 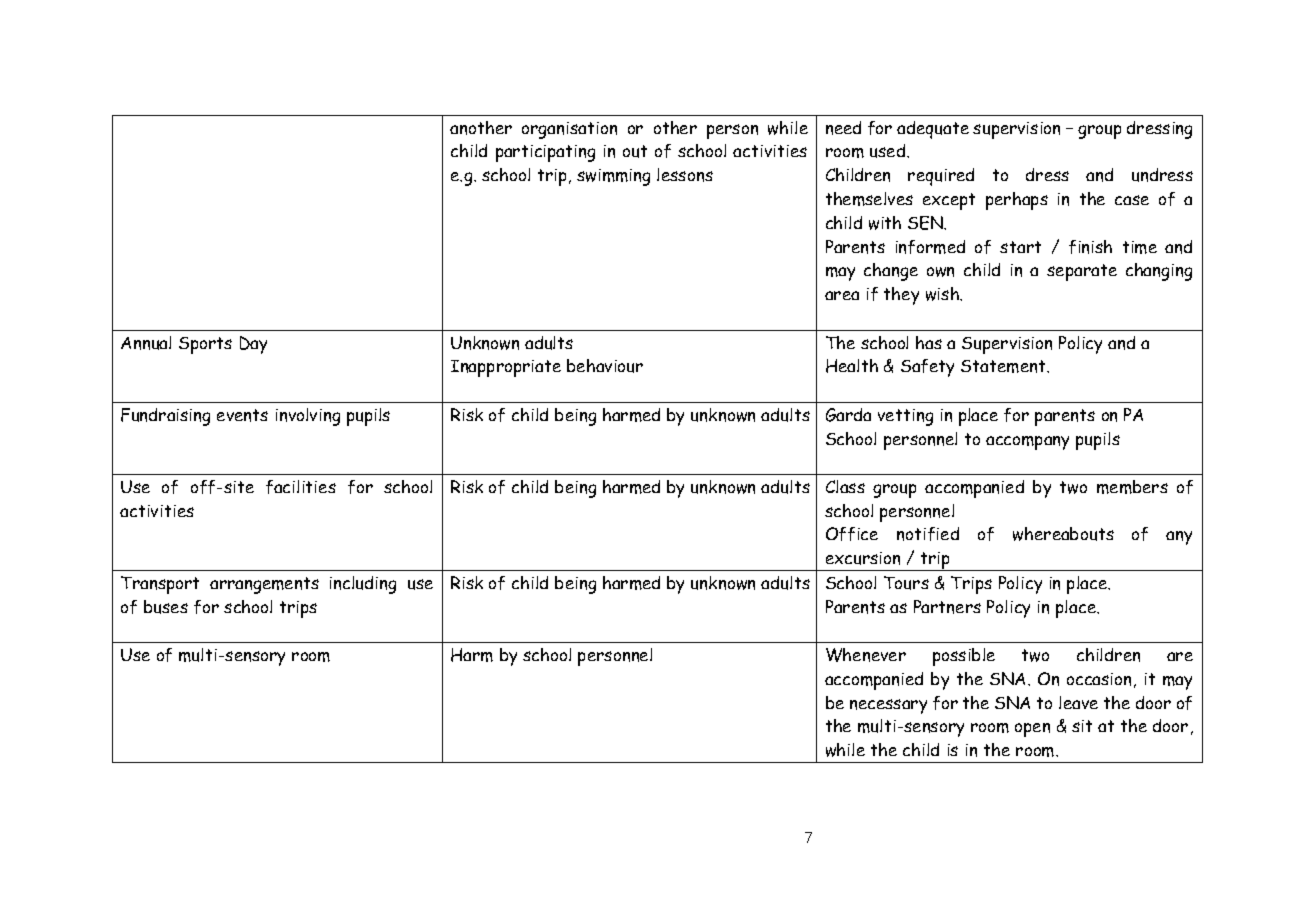 What do you see at coordinates (264, 585) in the document?
I see `arrangements` at bounding box center [264, 585].
